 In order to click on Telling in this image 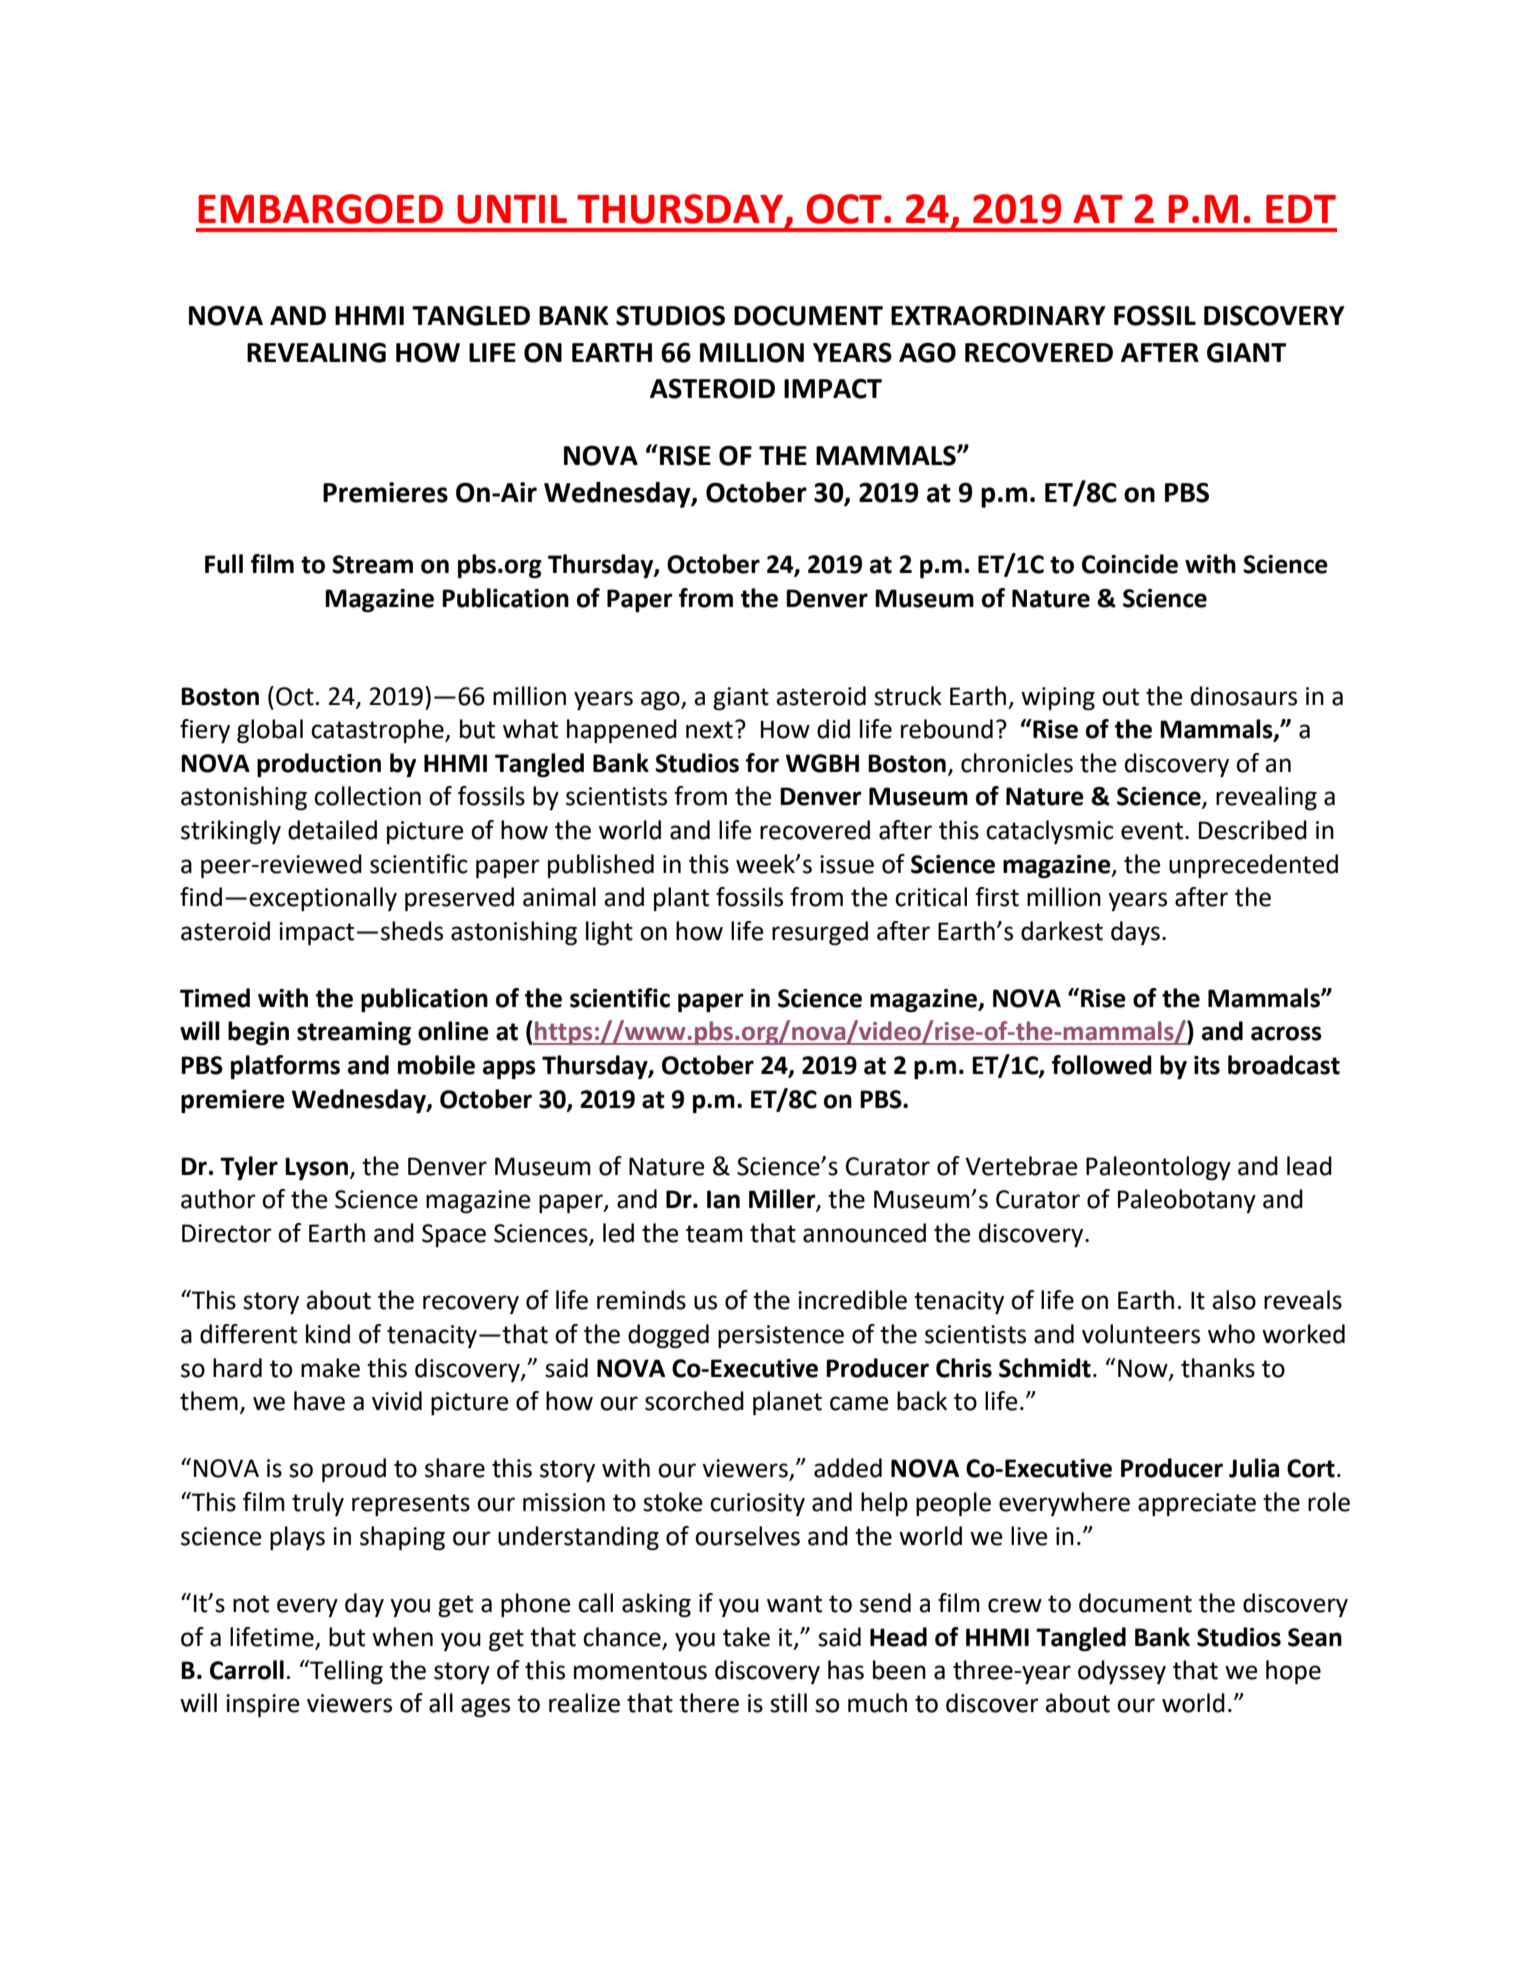, I will do `click(345, 1672)`.
